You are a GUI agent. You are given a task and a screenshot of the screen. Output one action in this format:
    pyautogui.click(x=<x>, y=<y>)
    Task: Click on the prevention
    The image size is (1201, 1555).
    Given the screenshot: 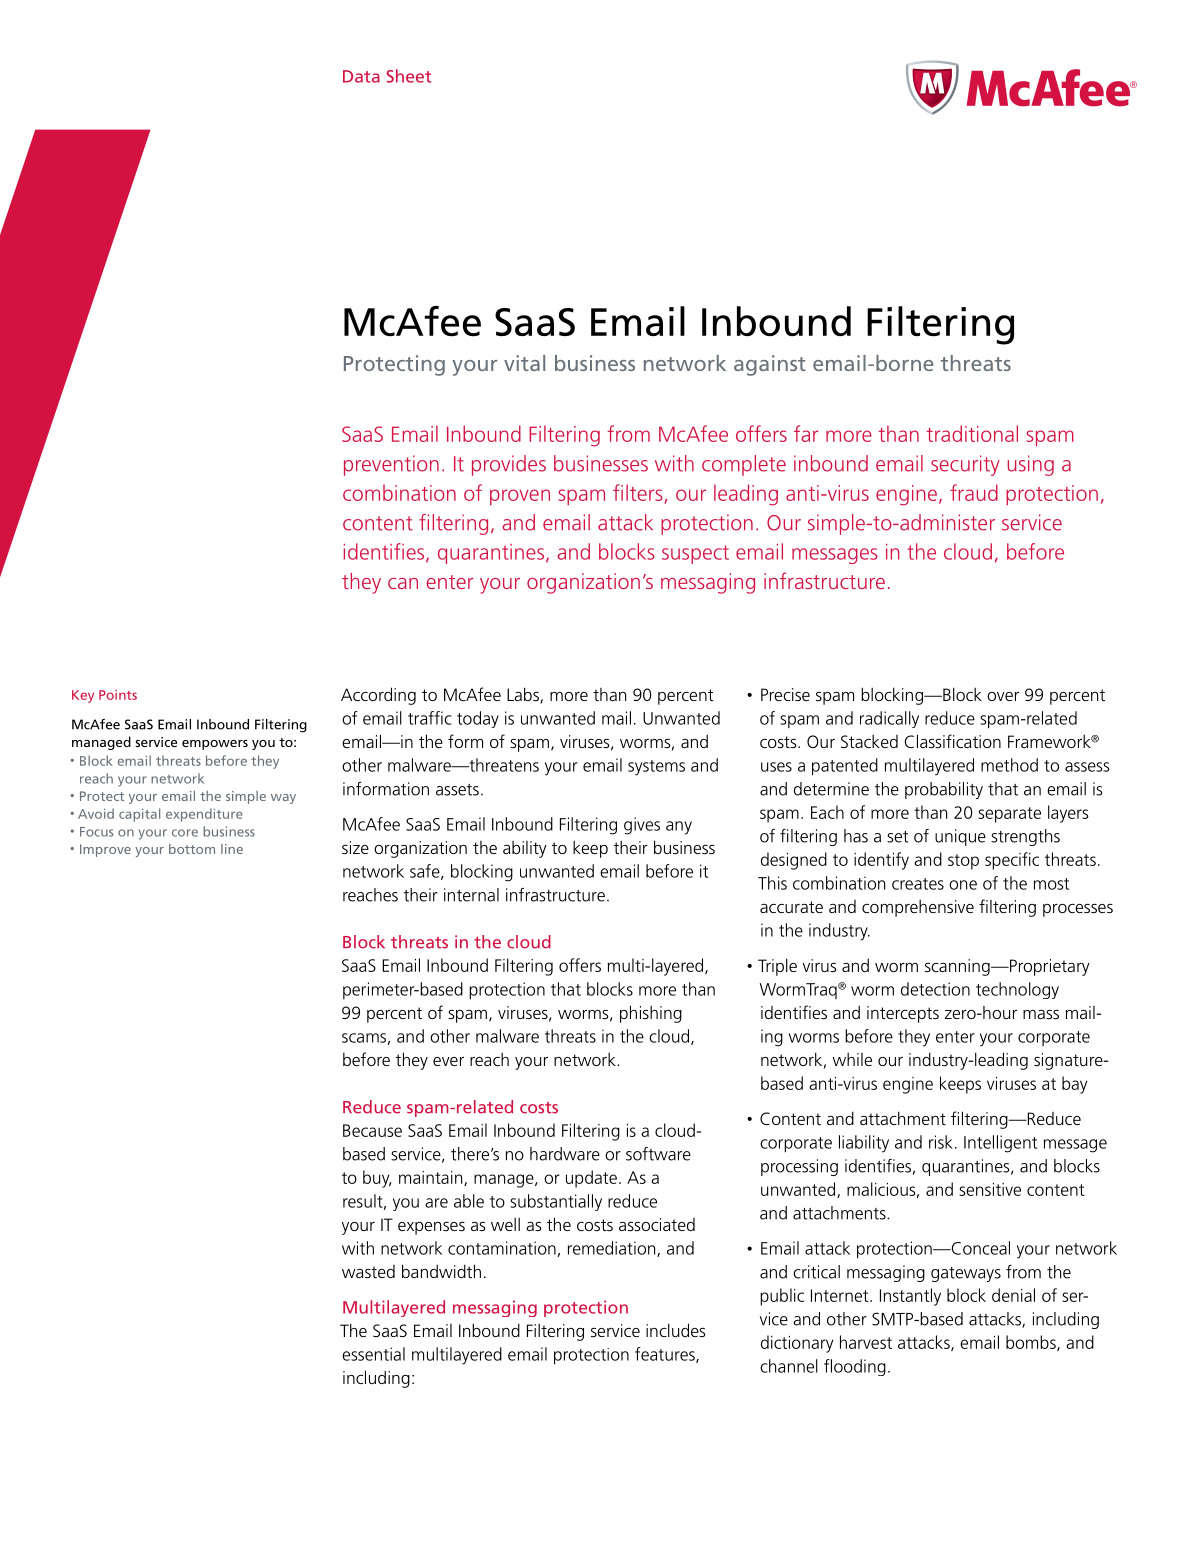 What is the action you would take?
    pyautogui.click(x=391, y=465)
